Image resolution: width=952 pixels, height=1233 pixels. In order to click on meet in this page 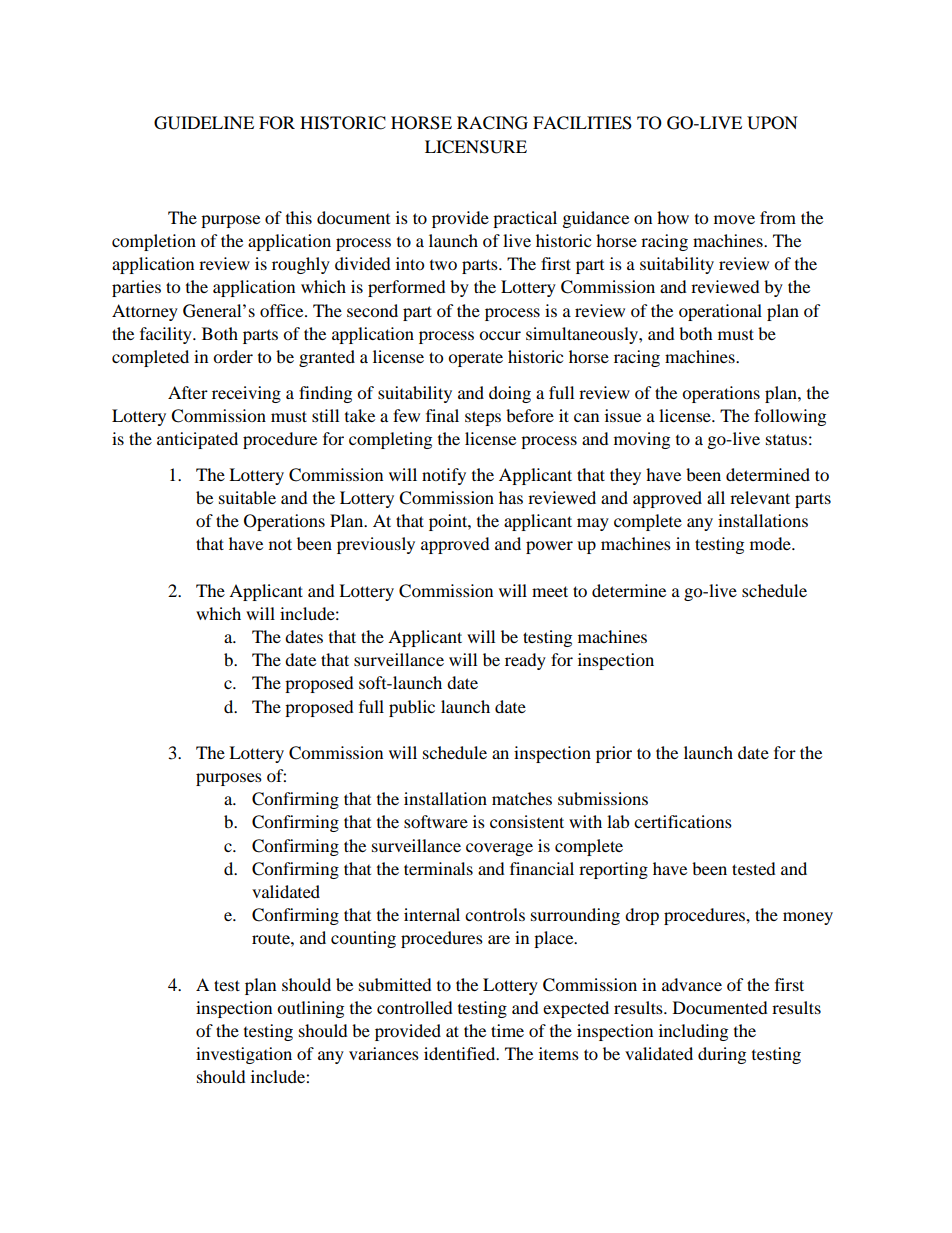, I will do `click(550, 591)`.
